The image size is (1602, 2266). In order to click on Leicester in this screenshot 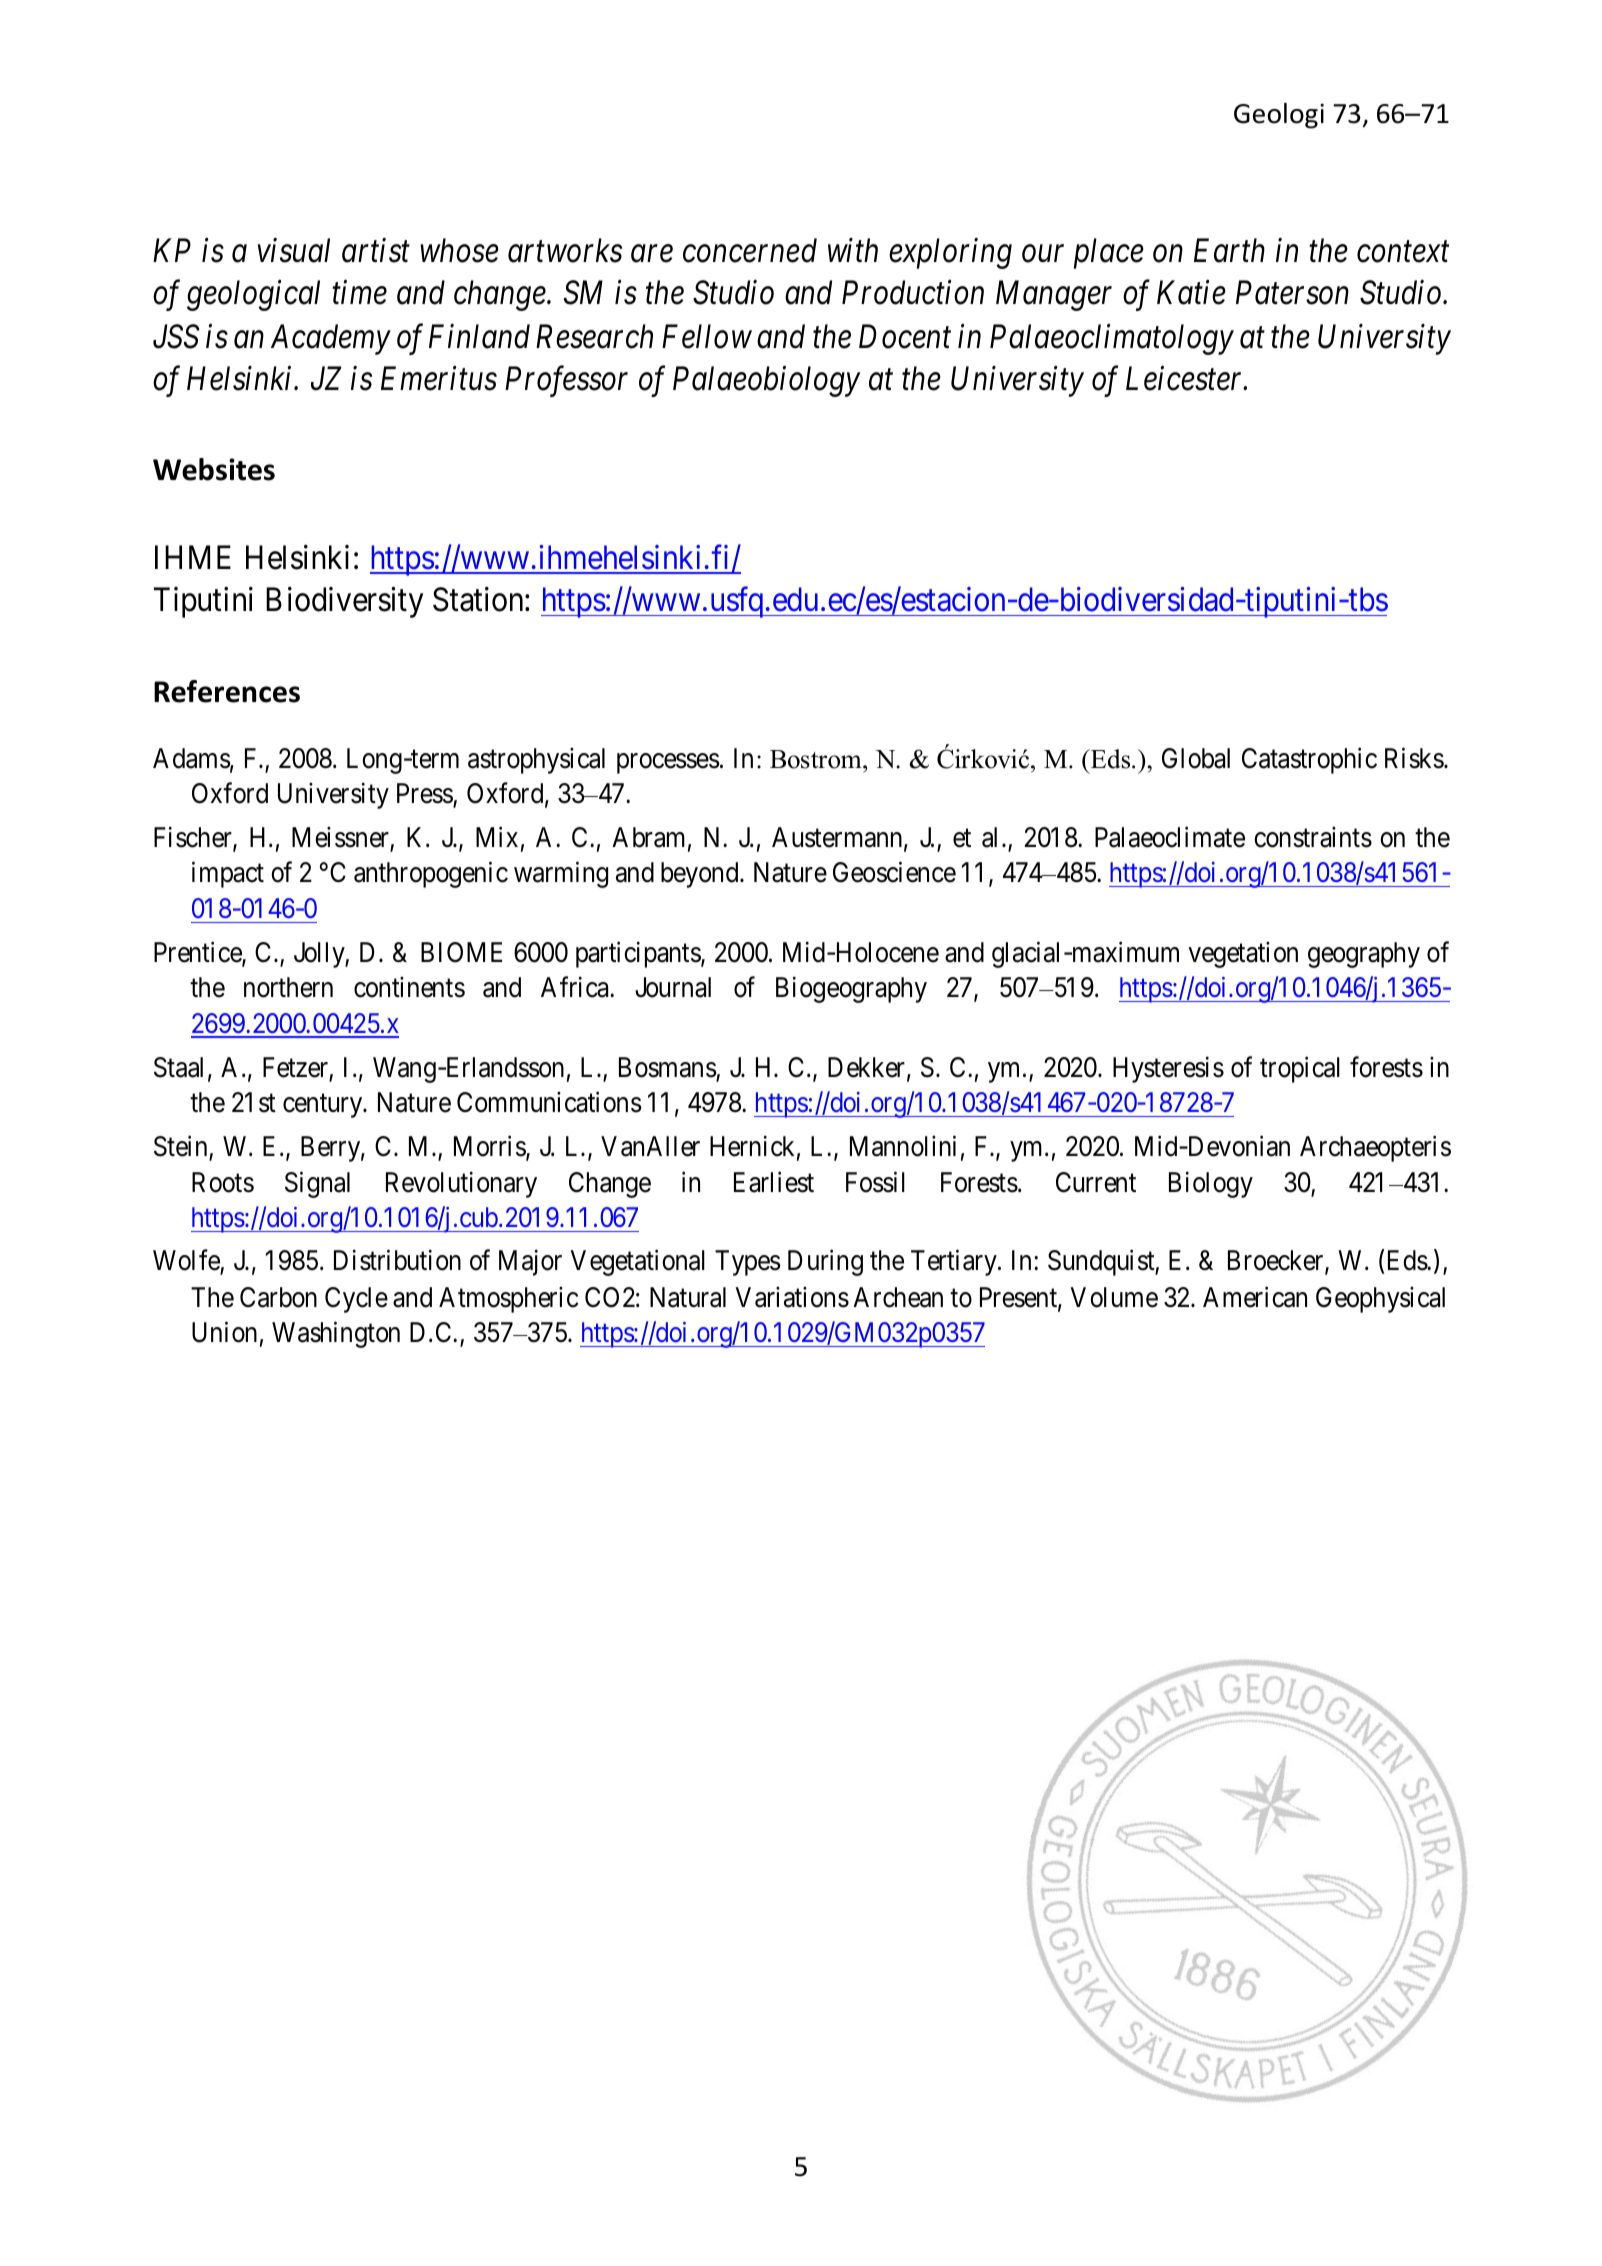, I will do `click(1186, 379)`.
